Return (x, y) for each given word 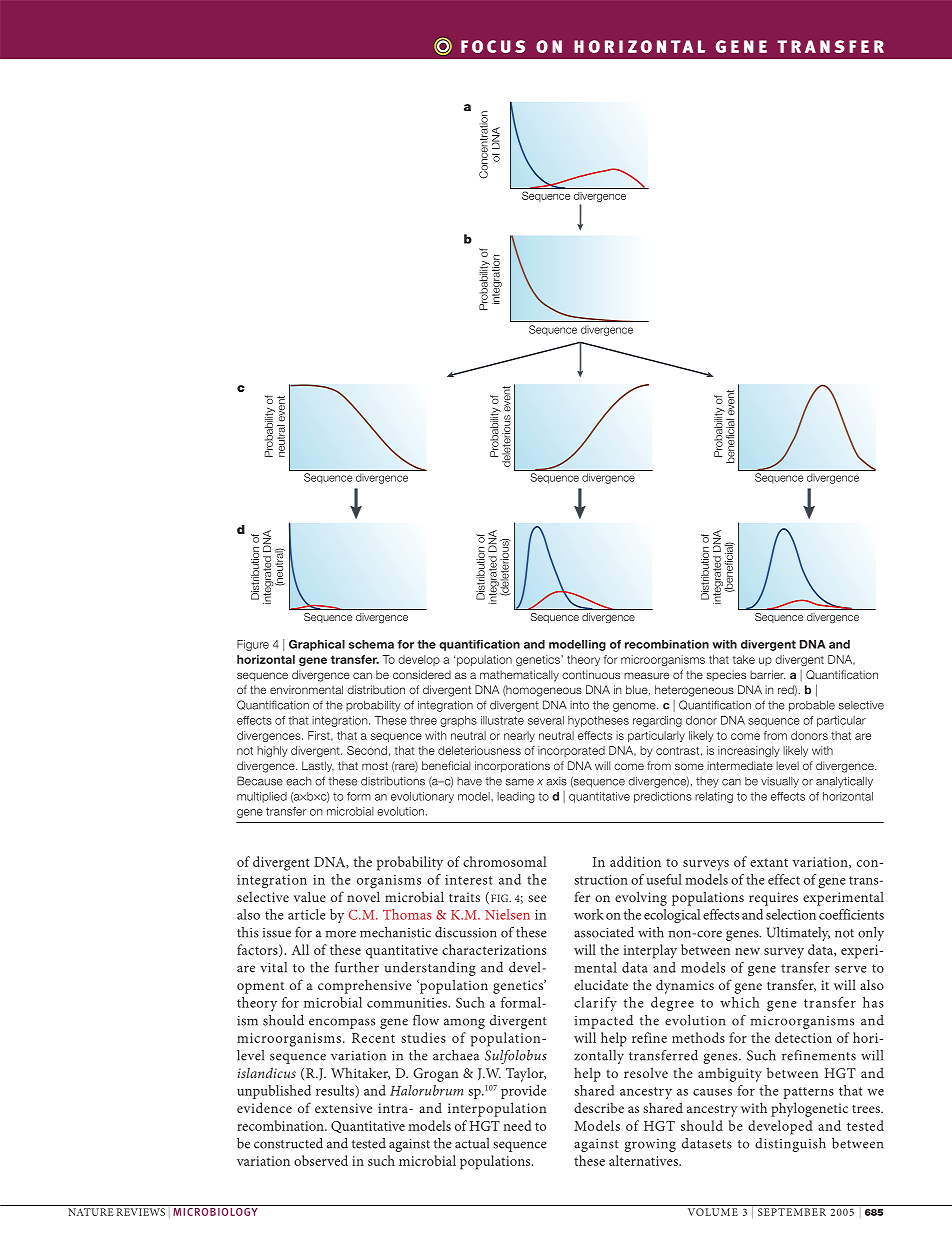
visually (780, 782)
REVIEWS (141, 1212)
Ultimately (798, 934)
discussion (466, 932)
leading (515, 797)
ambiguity (730, 1074)
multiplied (262, 797)
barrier (767, 674)
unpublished (274, 1092)
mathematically (519, 676)
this (248, 932)
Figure (253, 645)
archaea (456, 1055)
